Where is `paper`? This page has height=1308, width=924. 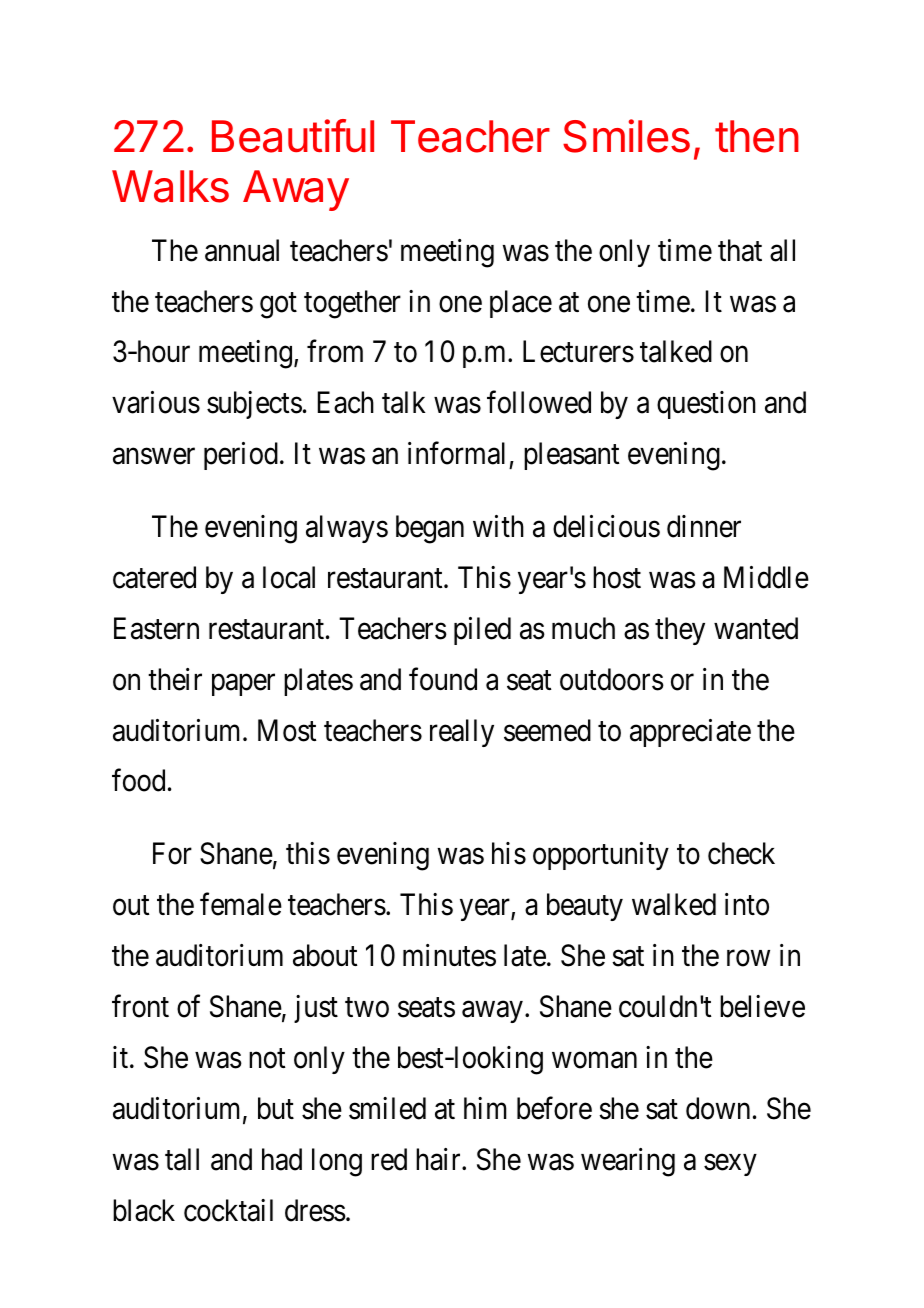 paper is located at coordinates (243, 685).
